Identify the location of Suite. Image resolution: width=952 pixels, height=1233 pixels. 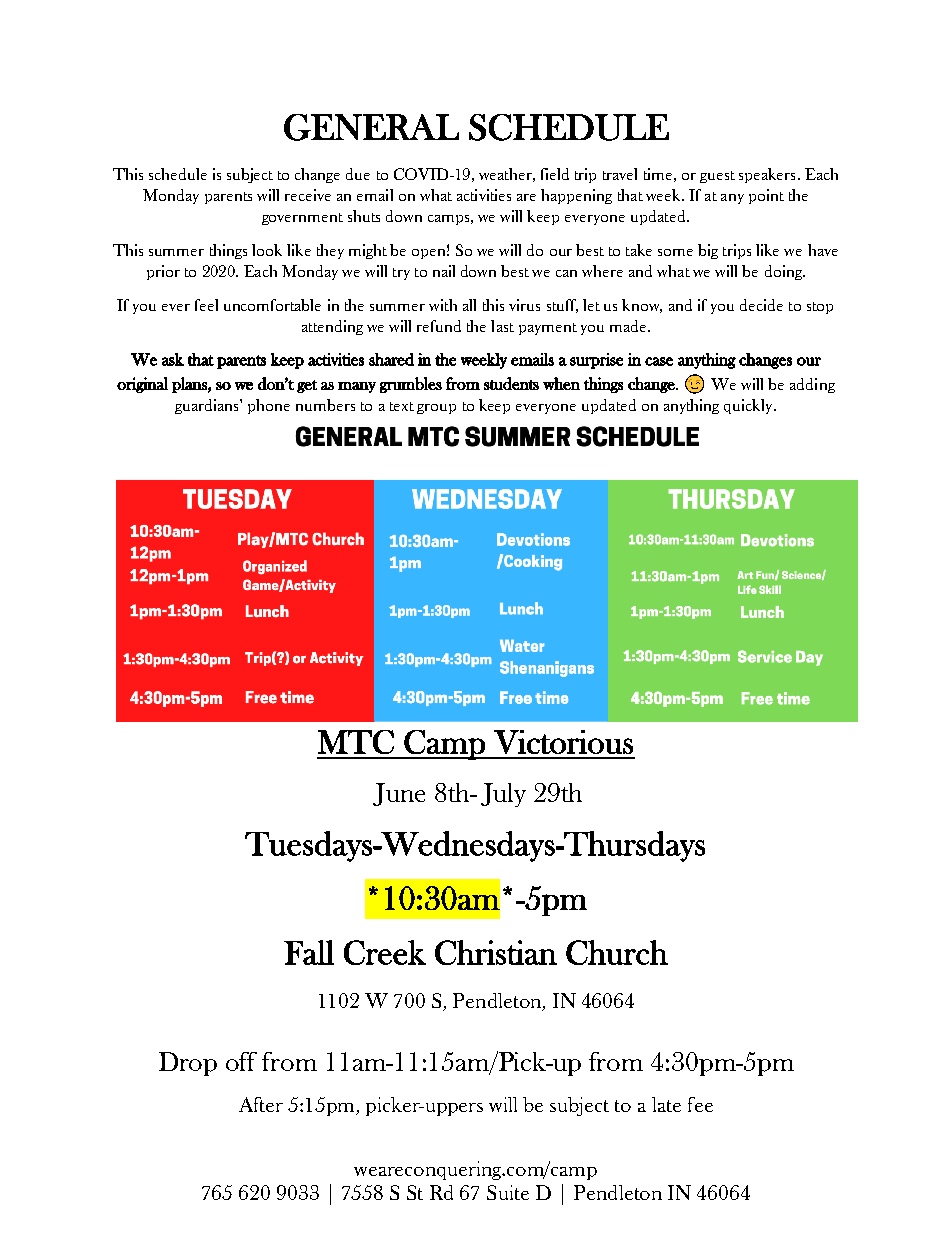
(508, 1192).
